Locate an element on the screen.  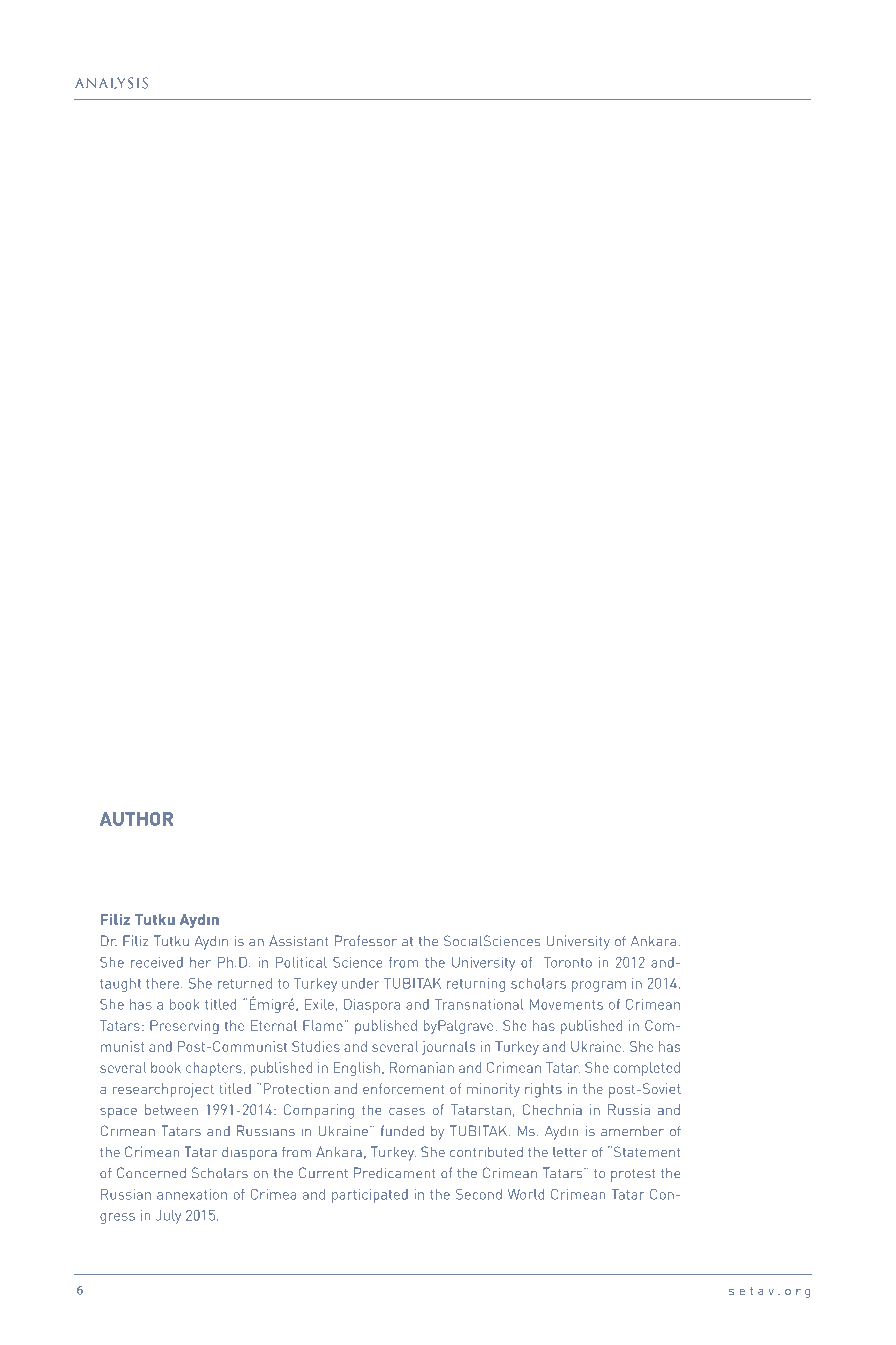
under is located at coordinates (361, 983).
